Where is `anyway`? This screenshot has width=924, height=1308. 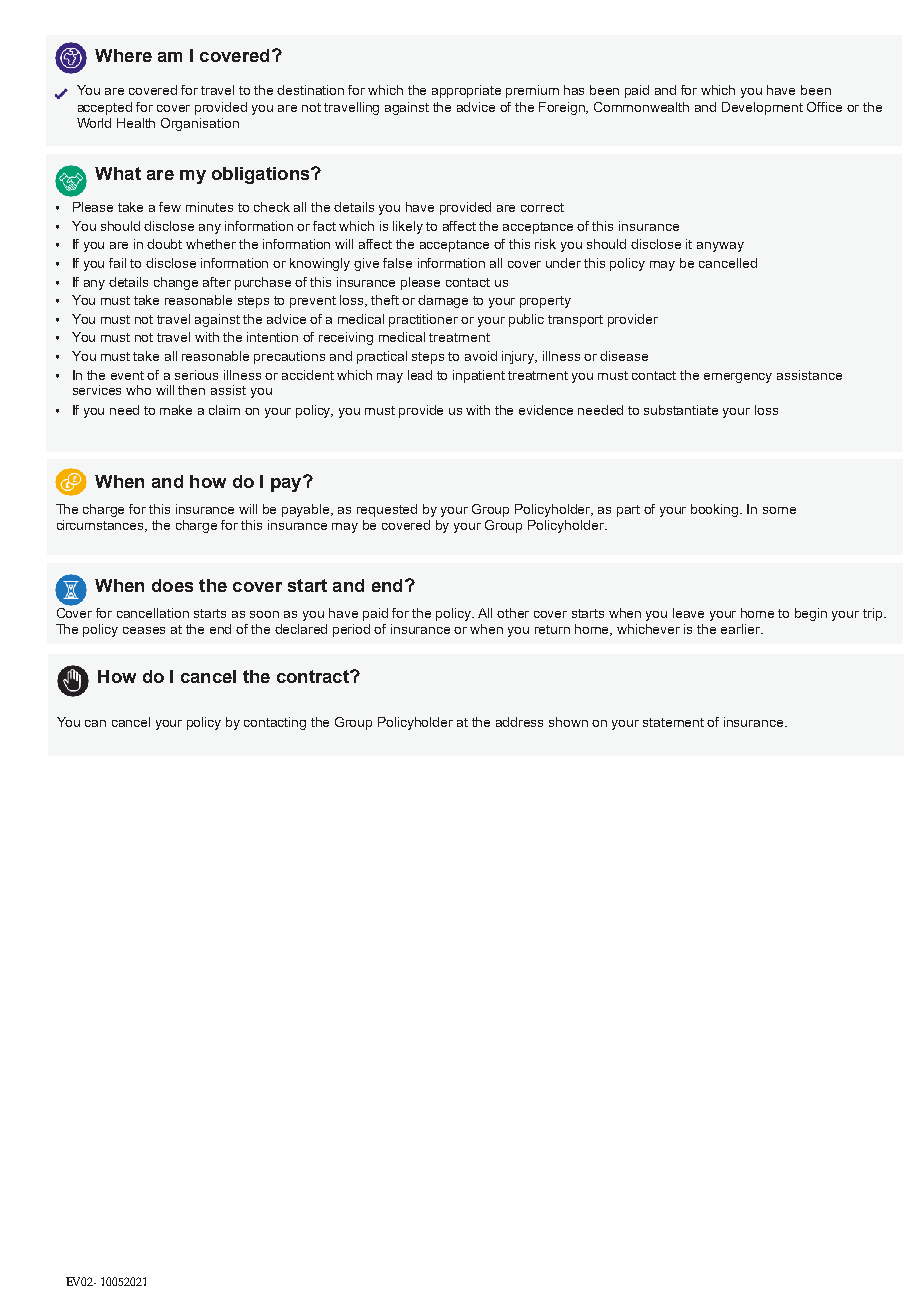 anyway is located at coordinates (720, 247).
